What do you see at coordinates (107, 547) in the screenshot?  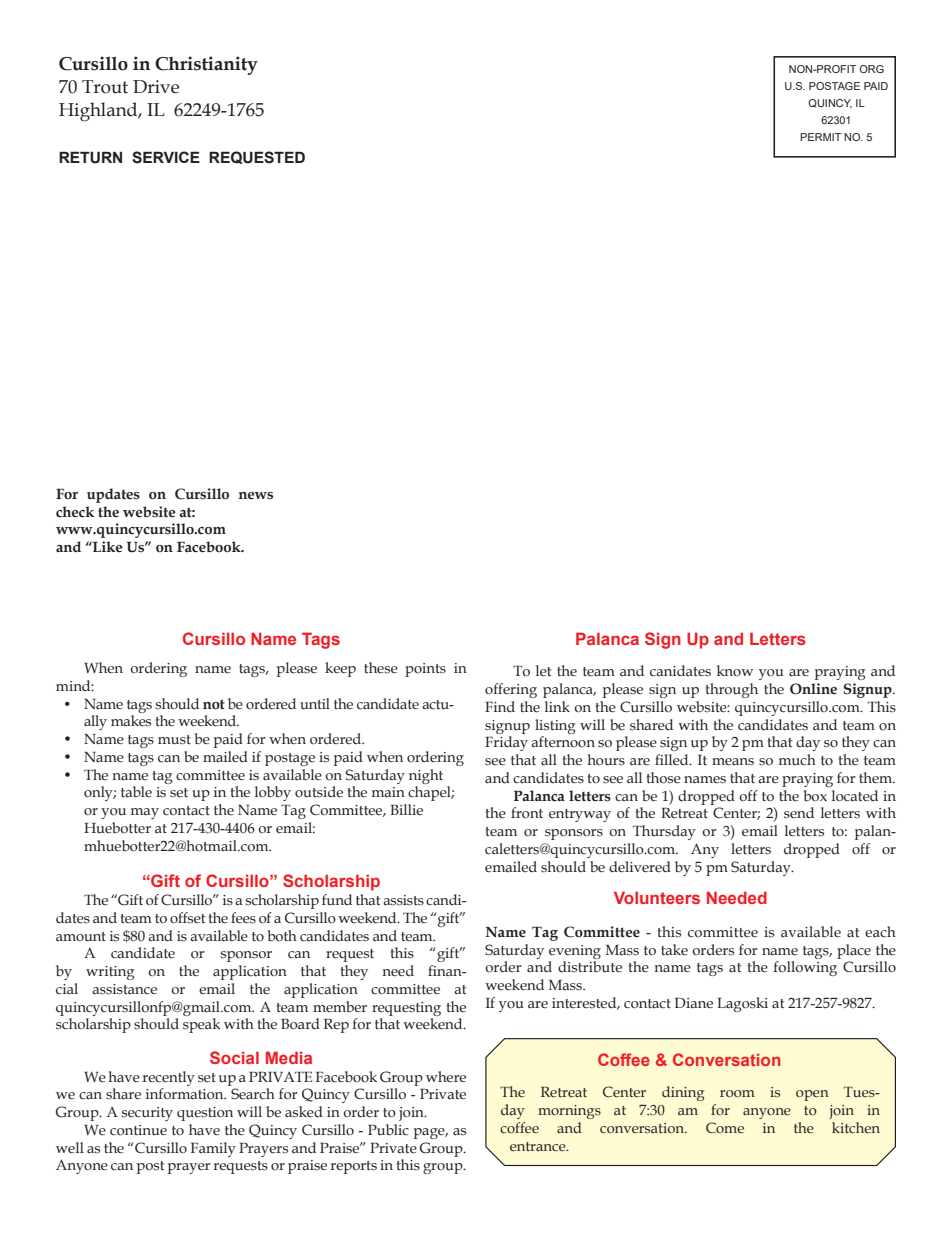 I see `Like` at bounding box center [107, 547].
